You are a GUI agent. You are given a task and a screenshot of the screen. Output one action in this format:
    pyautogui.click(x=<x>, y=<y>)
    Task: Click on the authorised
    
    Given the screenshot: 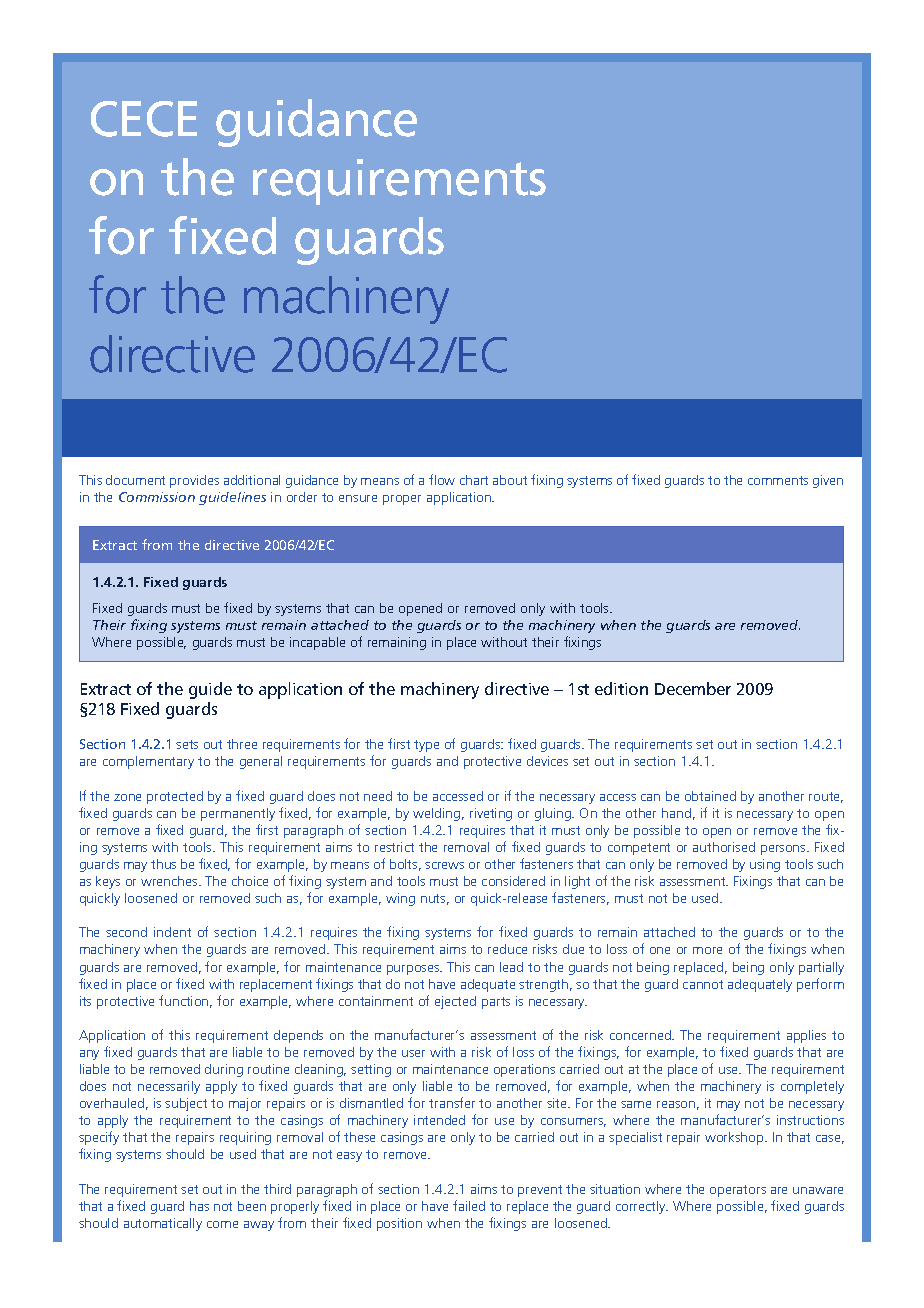 What is the action you would take?
    pyautogui.click(x=724, y=847)
